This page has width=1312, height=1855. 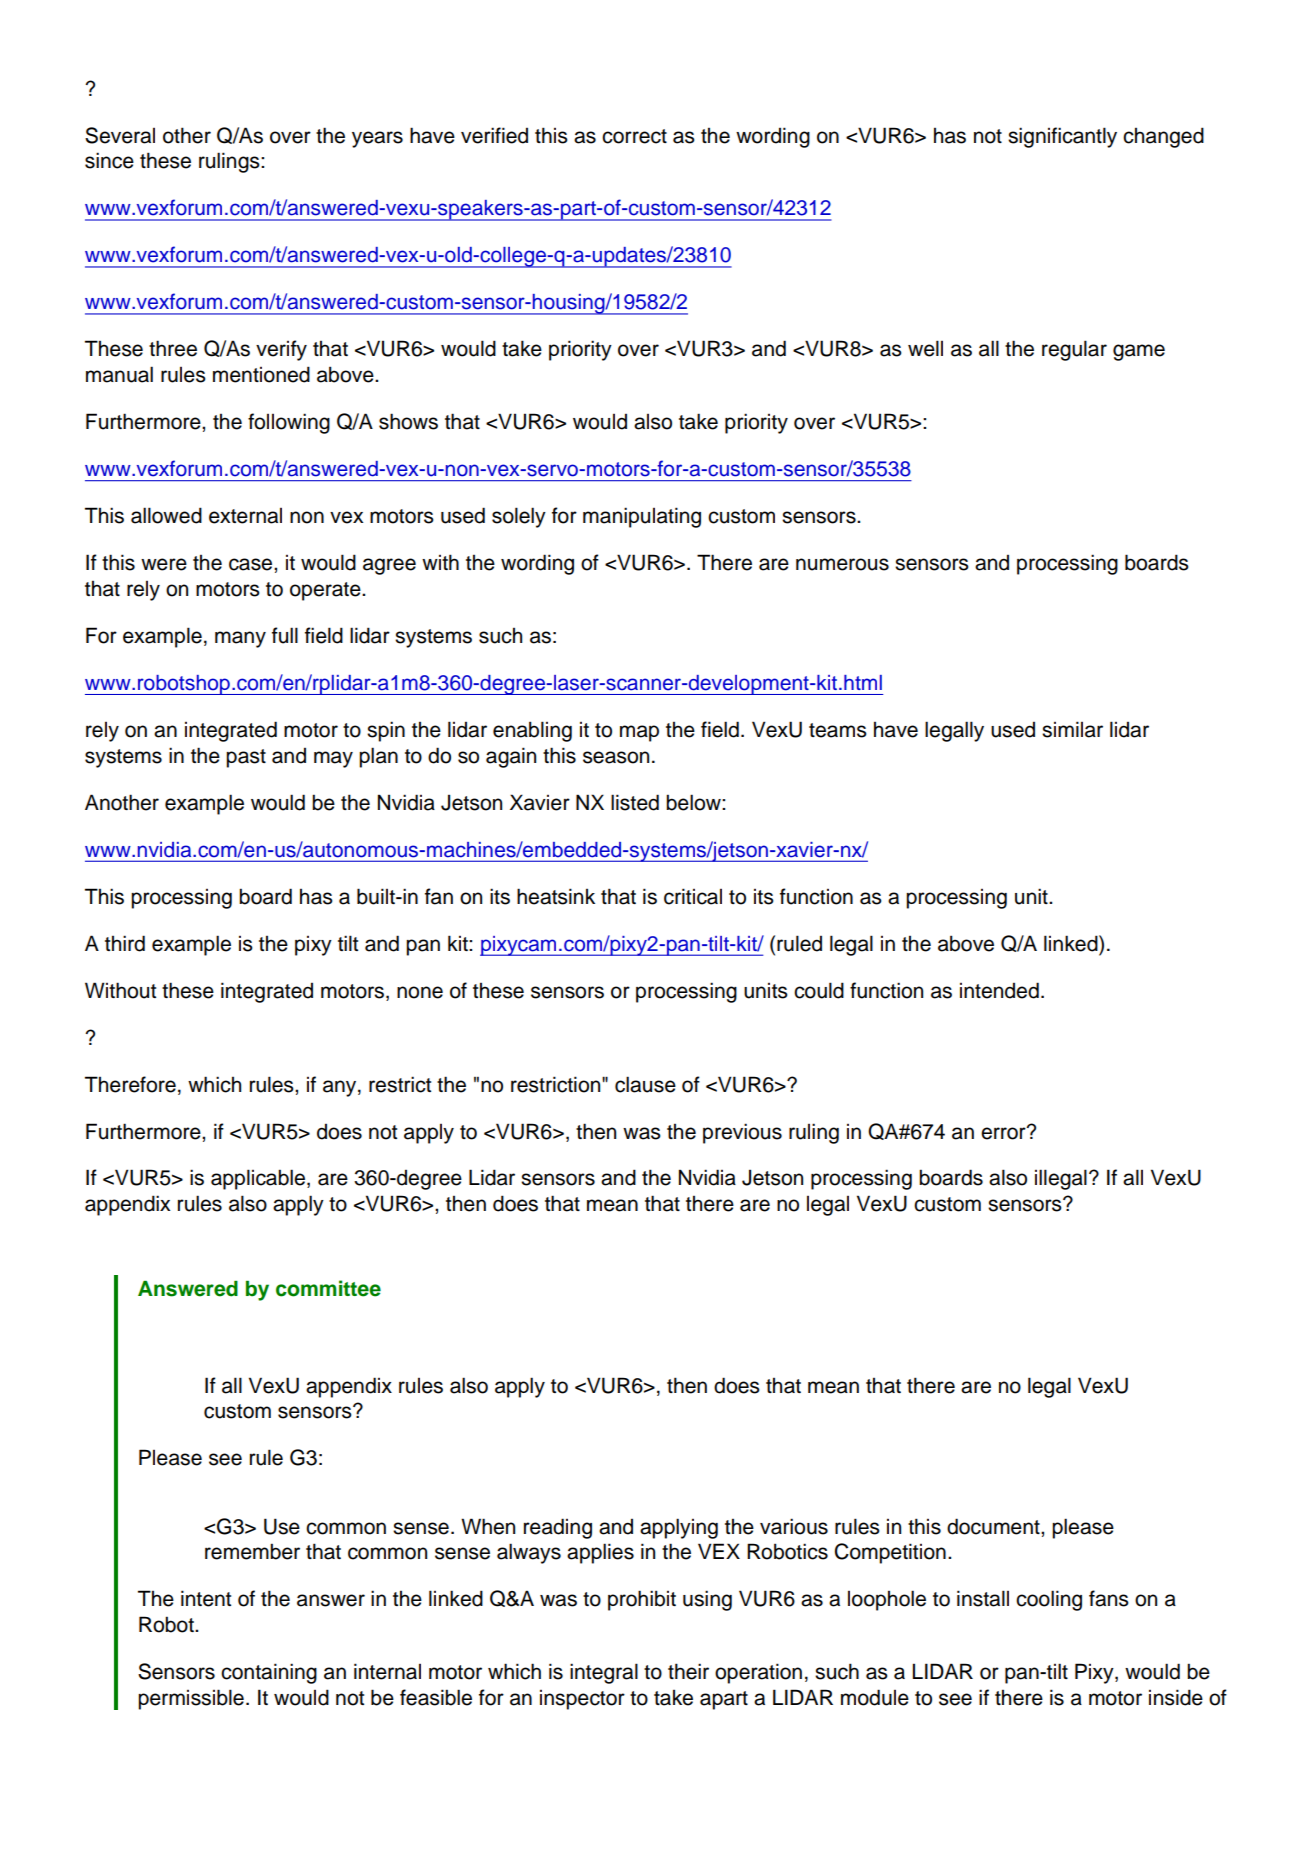 I want to click on significantly, so click(x=1062, y=137).
